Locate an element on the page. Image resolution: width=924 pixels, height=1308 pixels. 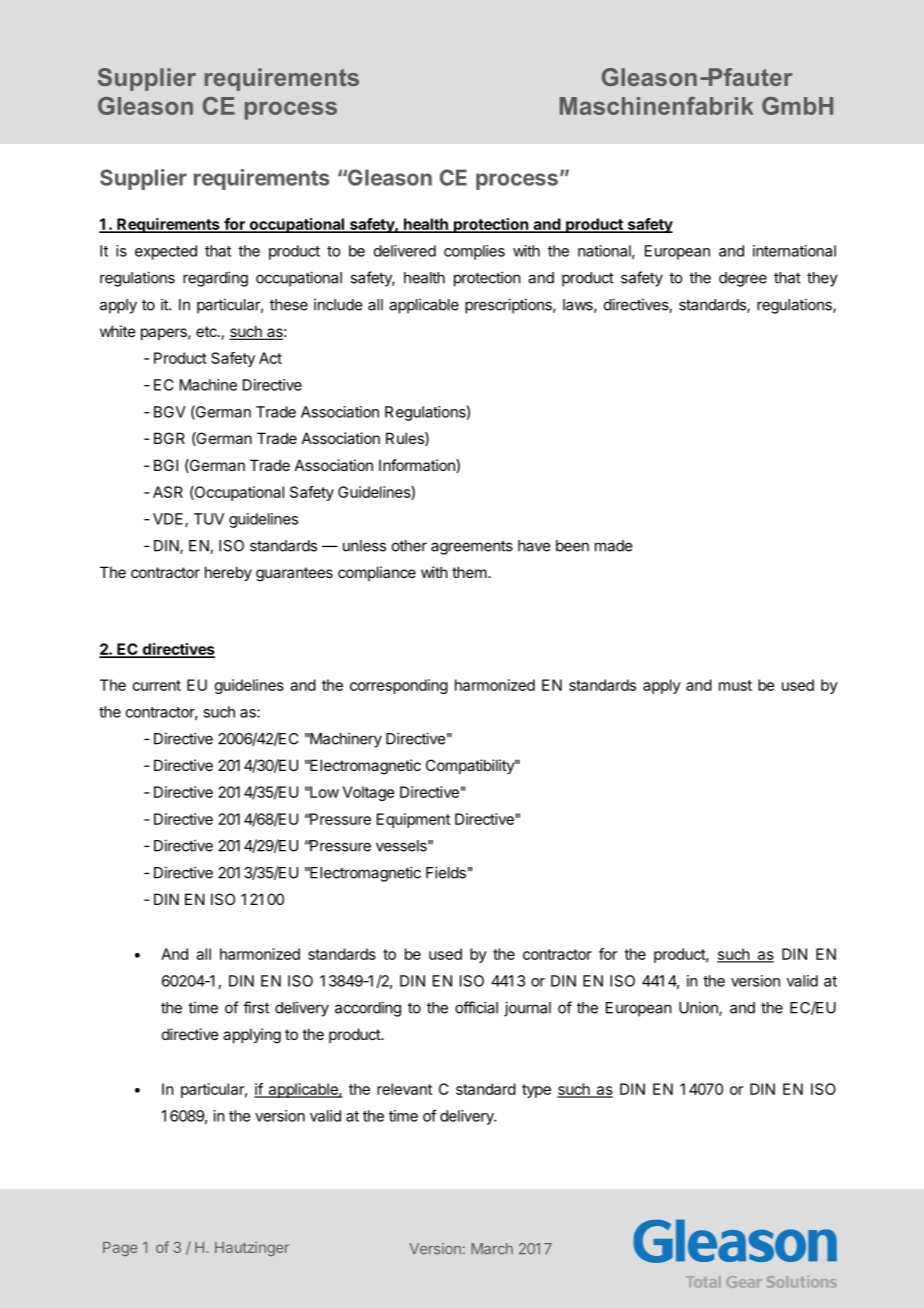
corresponding is located at coordinates (399, 686).
